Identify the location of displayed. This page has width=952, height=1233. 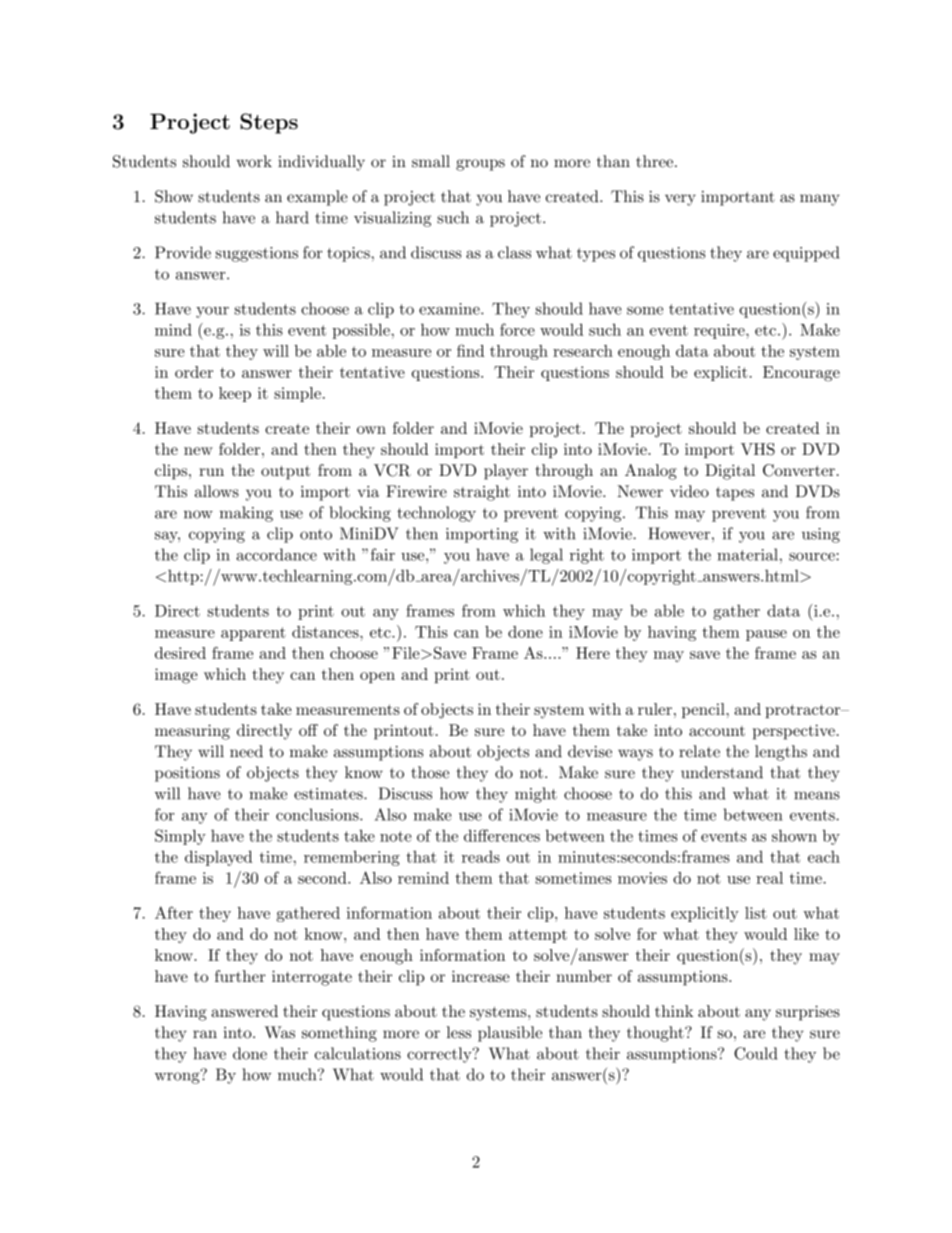
(218, 858).
